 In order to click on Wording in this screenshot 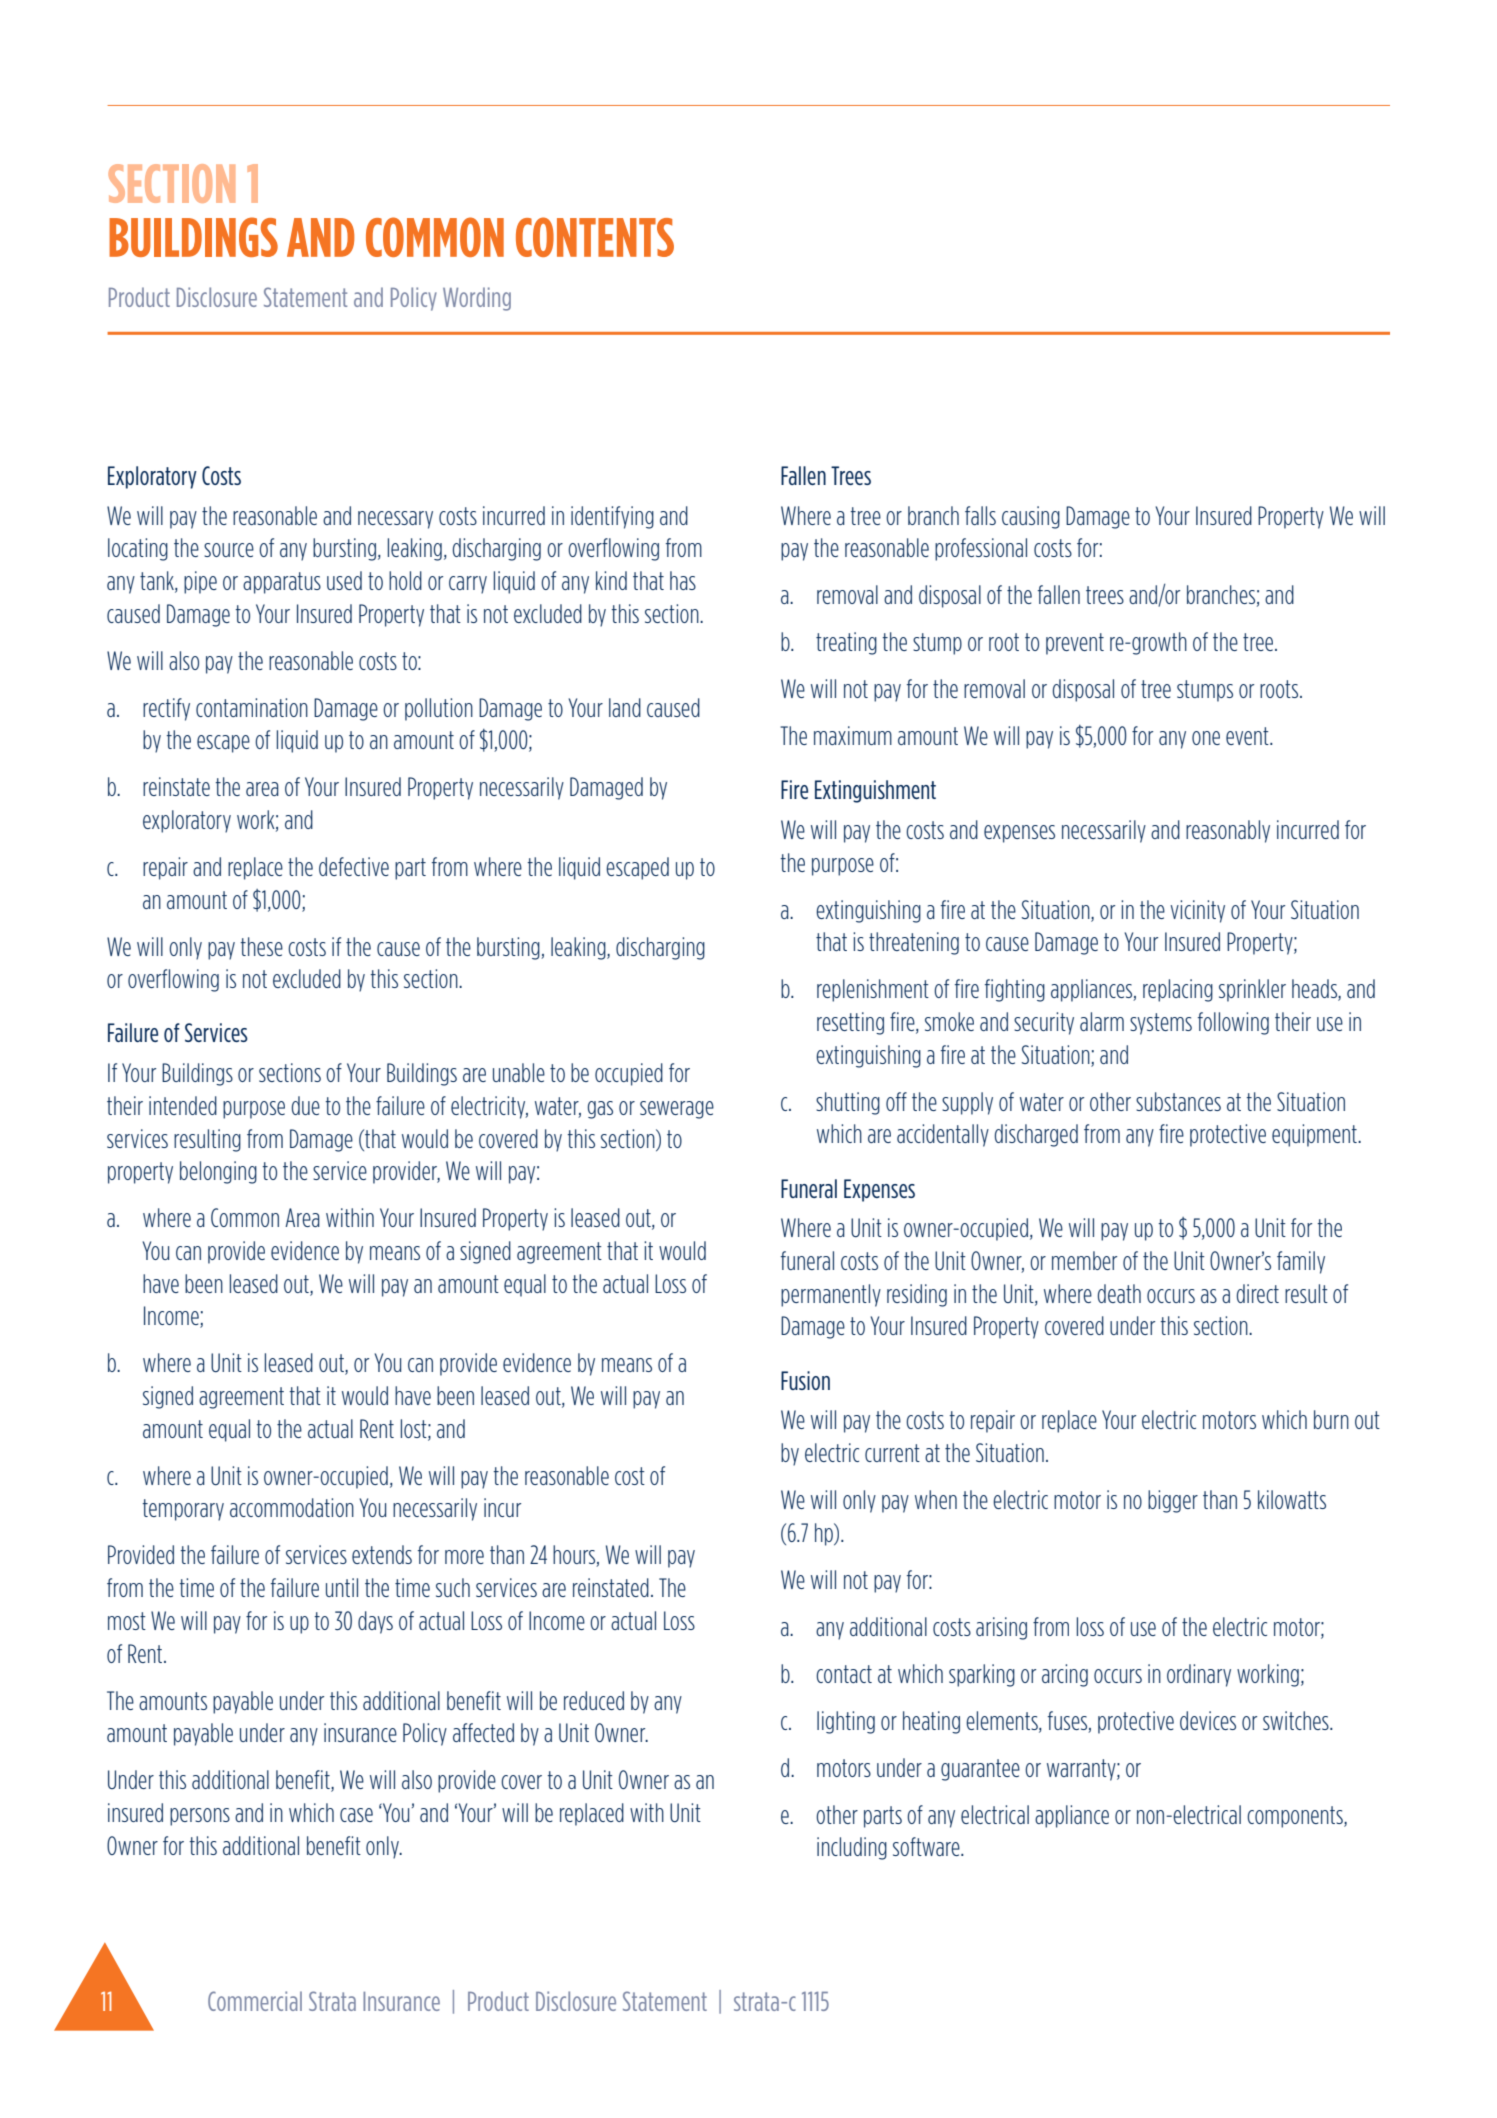, I will do `click(477, 299)`.
